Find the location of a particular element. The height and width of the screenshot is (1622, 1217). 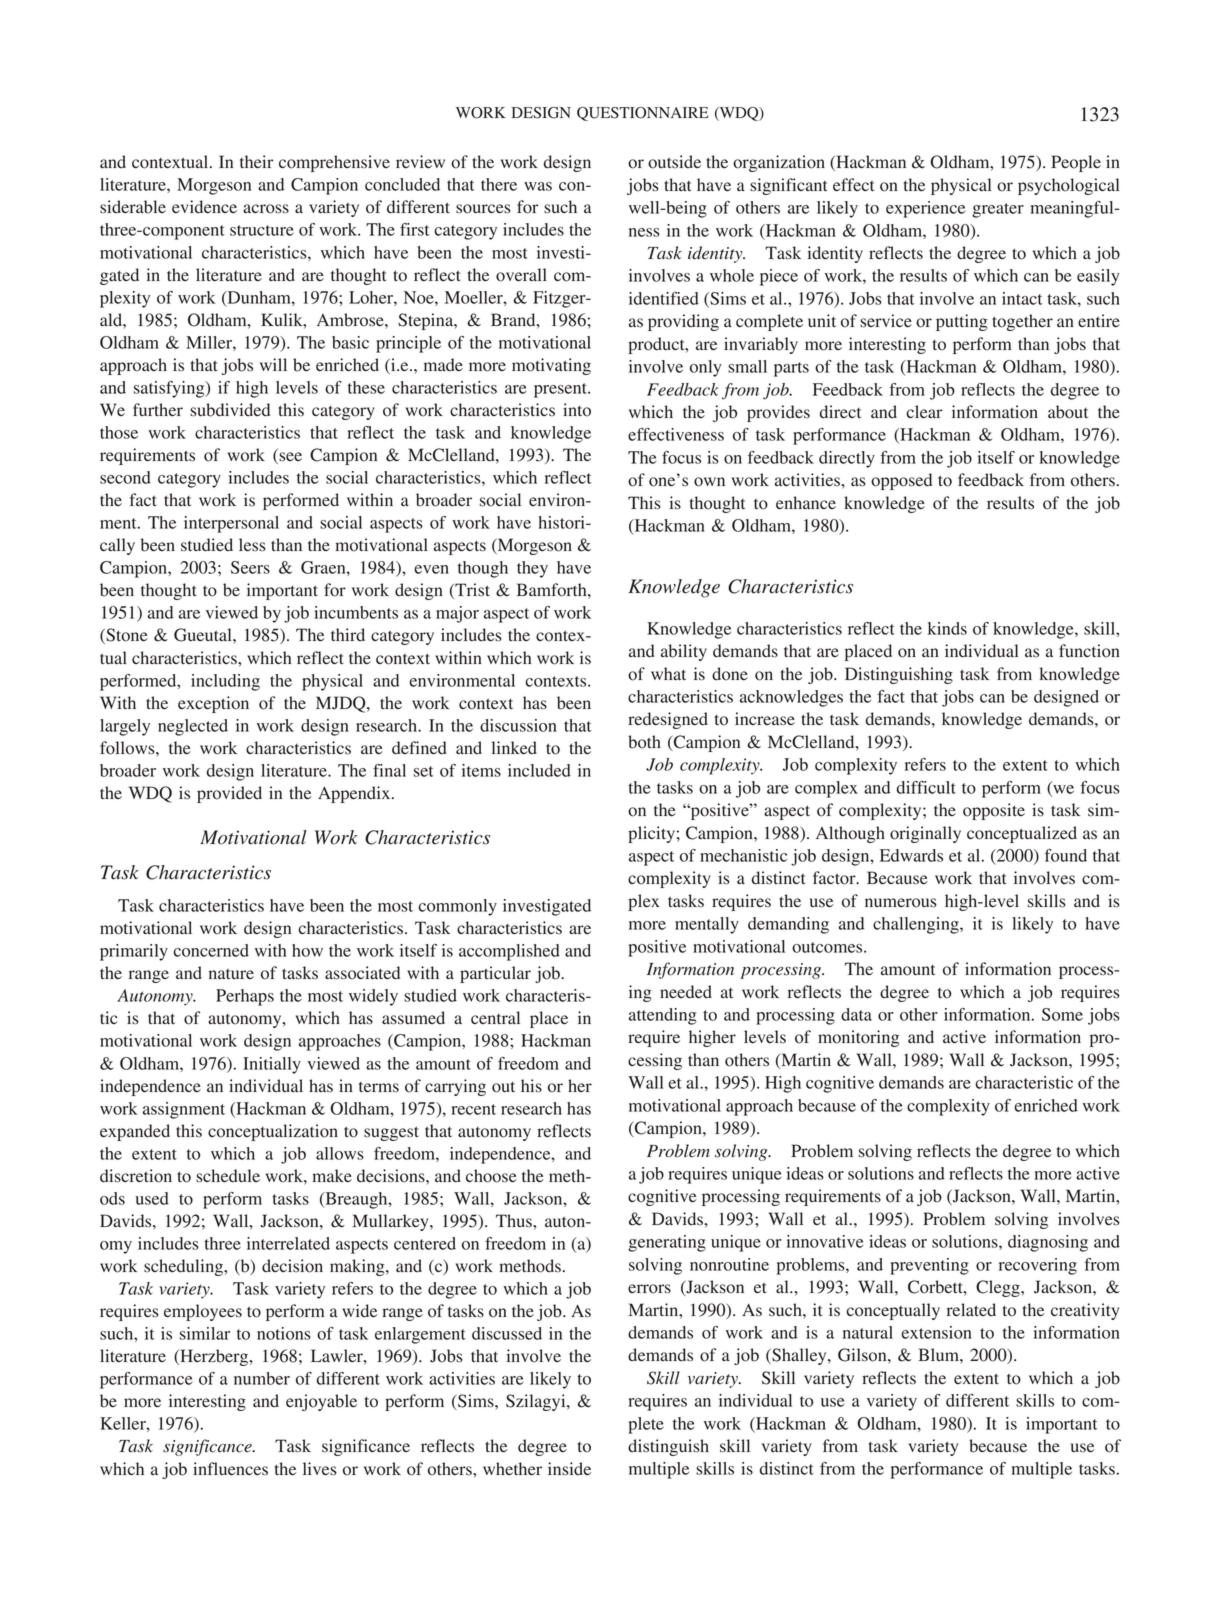

opposite is located at coordinates (994, 811).
